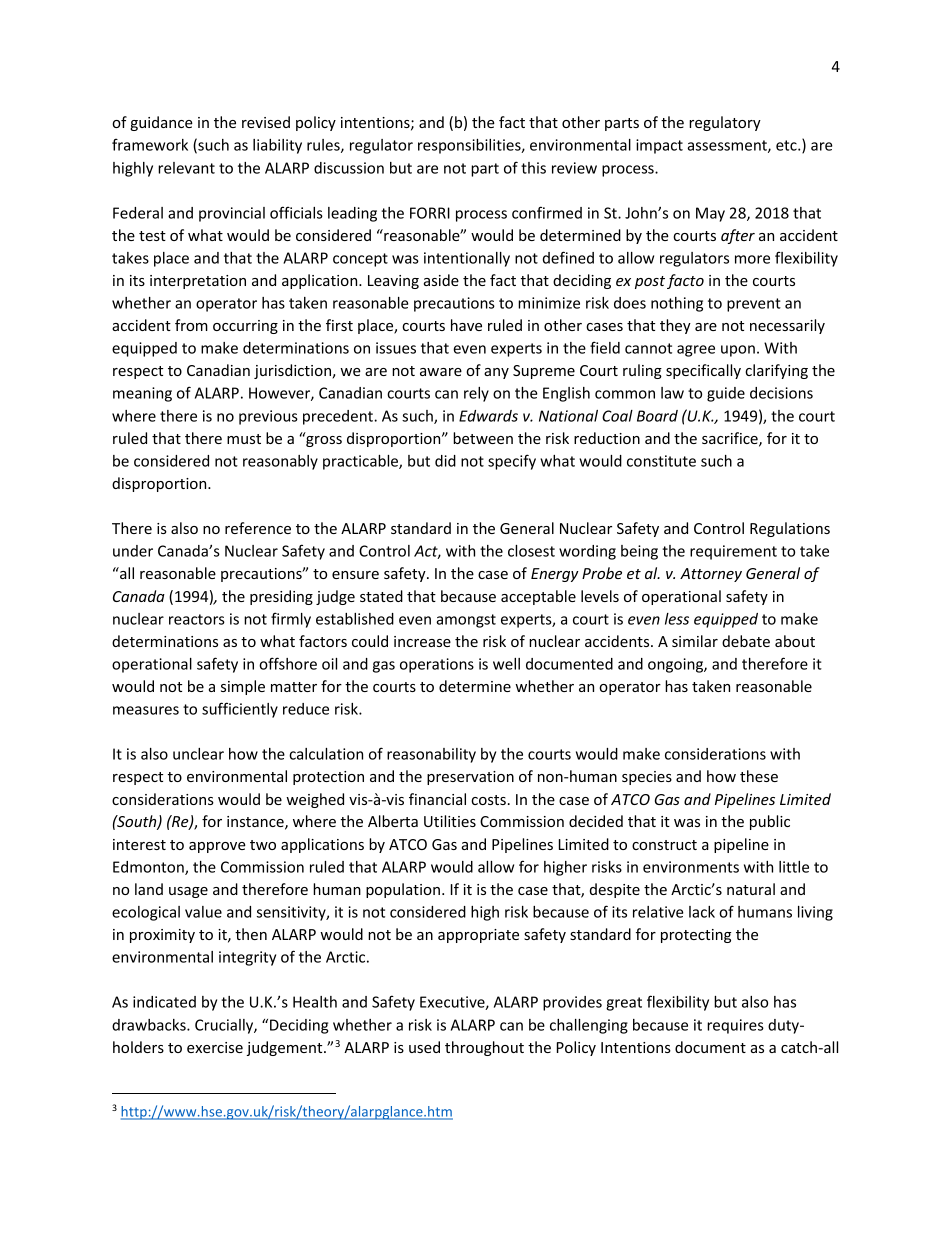 The image size is (952, 1233). Describe the element at coordinates (198, 754) in the screenshot. I see `unclear` at that location.
